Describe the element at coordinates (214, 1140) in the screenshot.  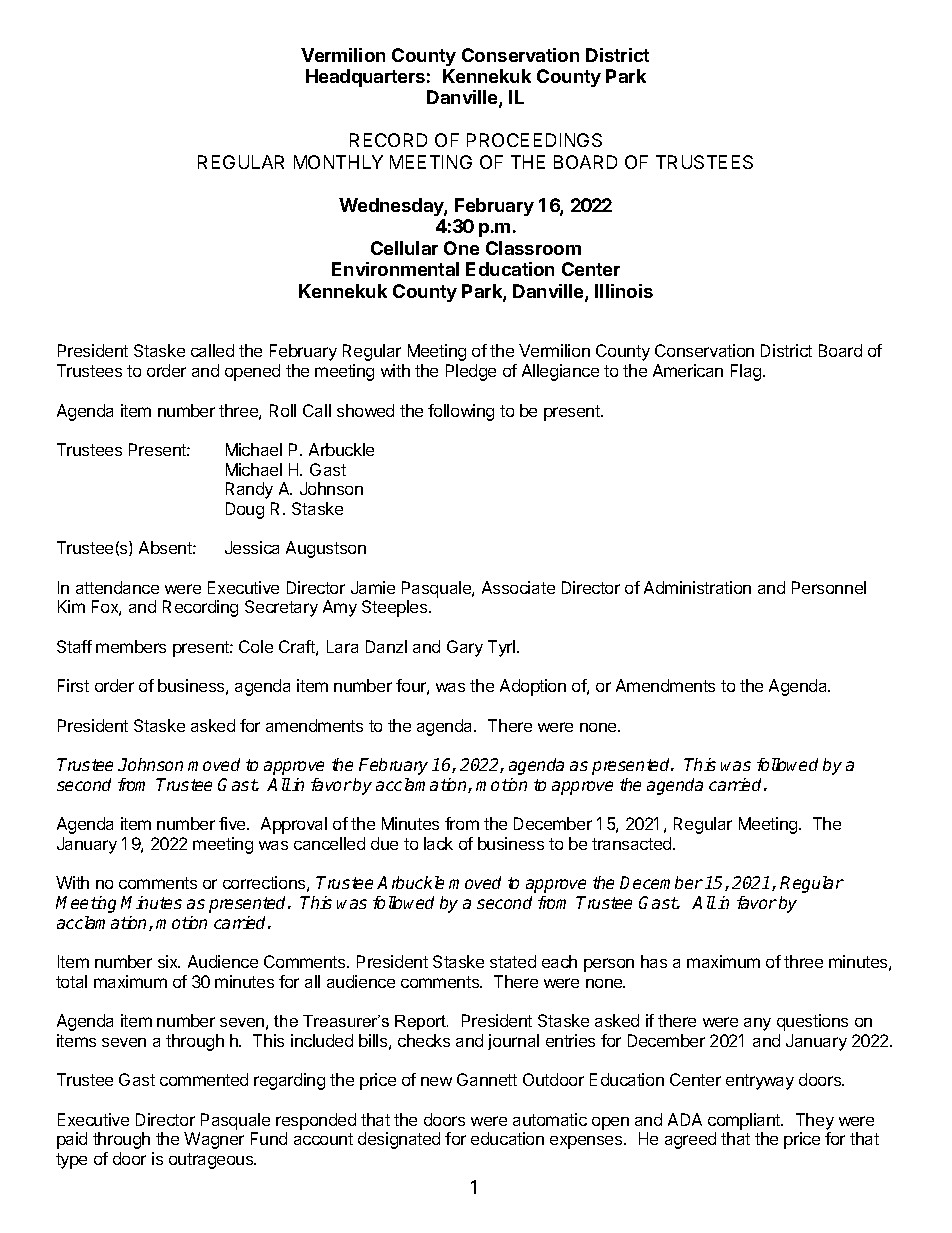
I see `Wagner` at that location.
